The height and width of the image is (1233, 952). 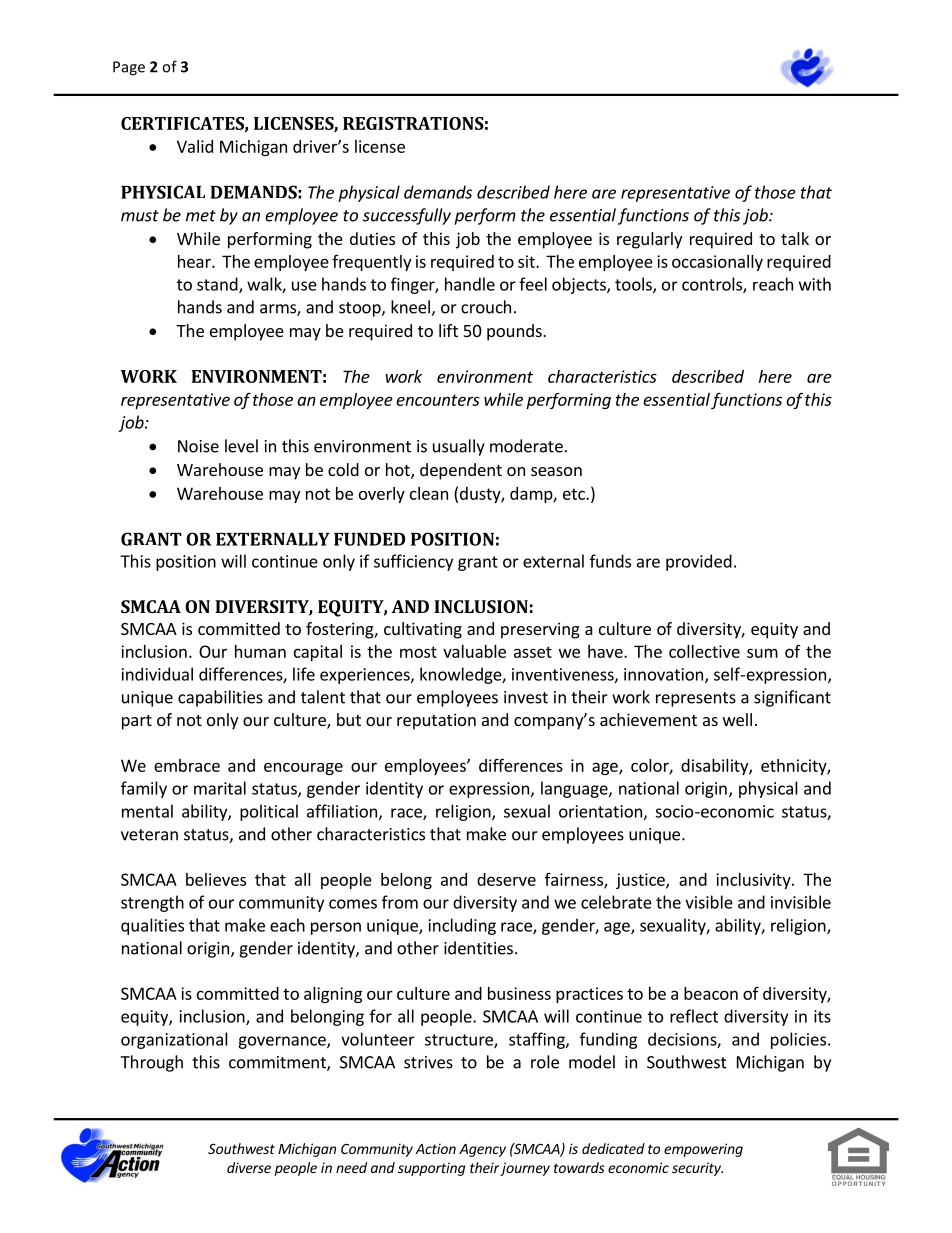 I want to click on reputation, so click(x=436, y=721).
